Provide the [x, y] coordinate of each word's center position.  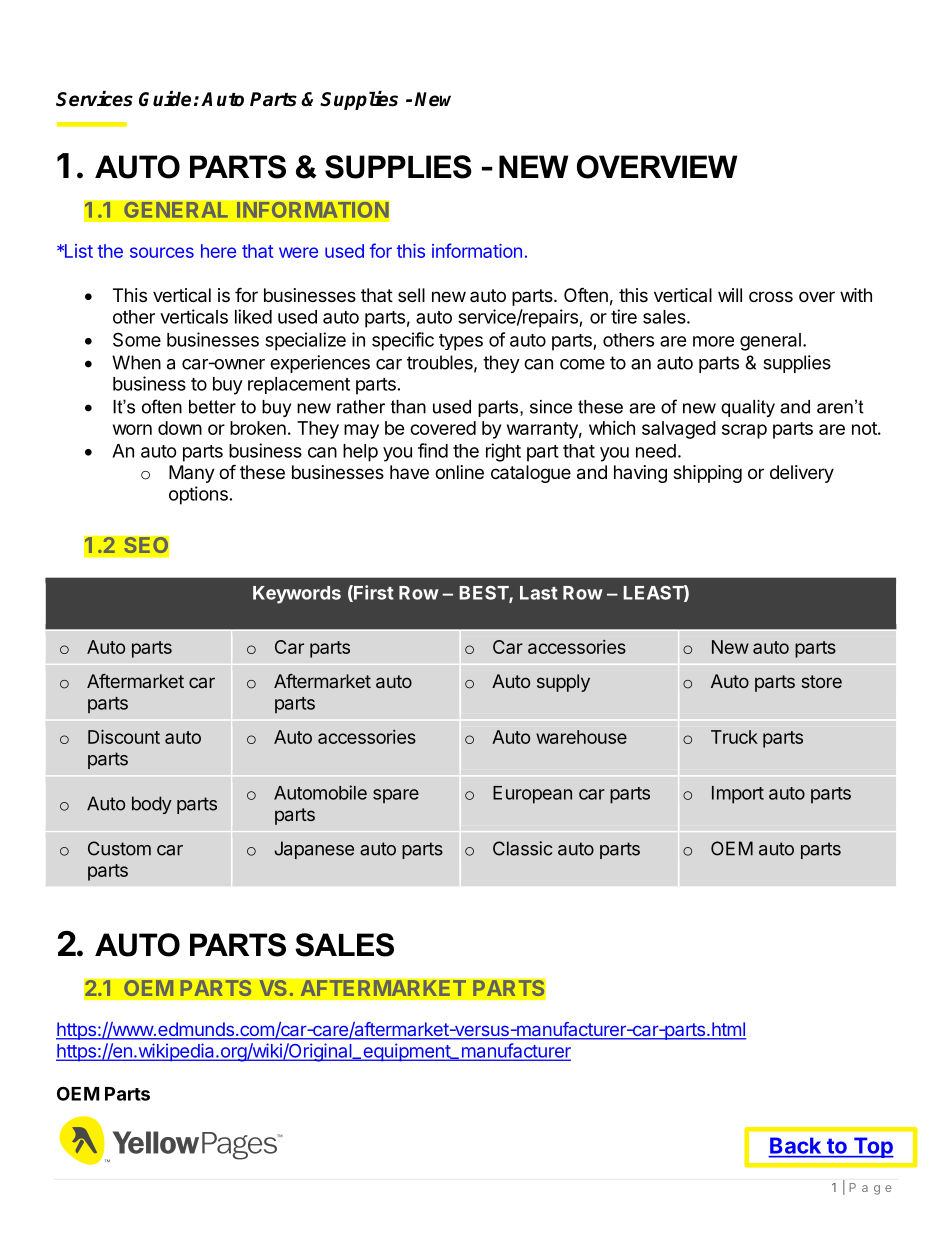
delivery [802, 474]
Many [192, 474]
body [152, 805]
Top [872, 1147]
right [503, 452]
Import [738, 795]
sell [411, 295]
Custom [119, 848]
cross [771, 296]
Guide [165, 99]
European [532, 795]
